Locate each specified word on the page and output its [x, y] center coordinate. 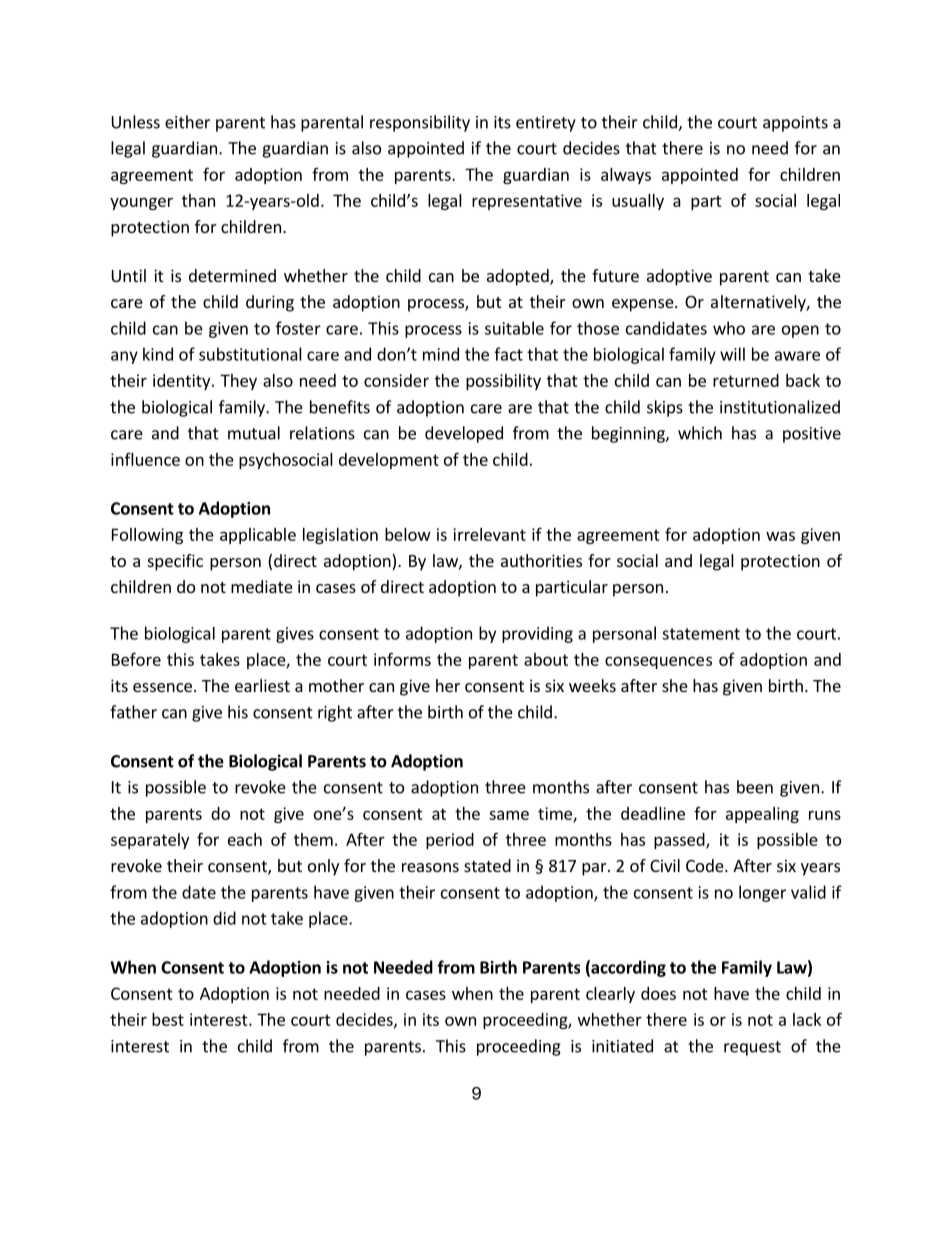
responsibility [420, 123]
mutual [254, 433]
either [187, 122]
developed [464, 434]
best [168, 1019]
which [700, 433]
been [755, 787]
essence [162, 687]
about [546, 659]
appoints [795, 124]
